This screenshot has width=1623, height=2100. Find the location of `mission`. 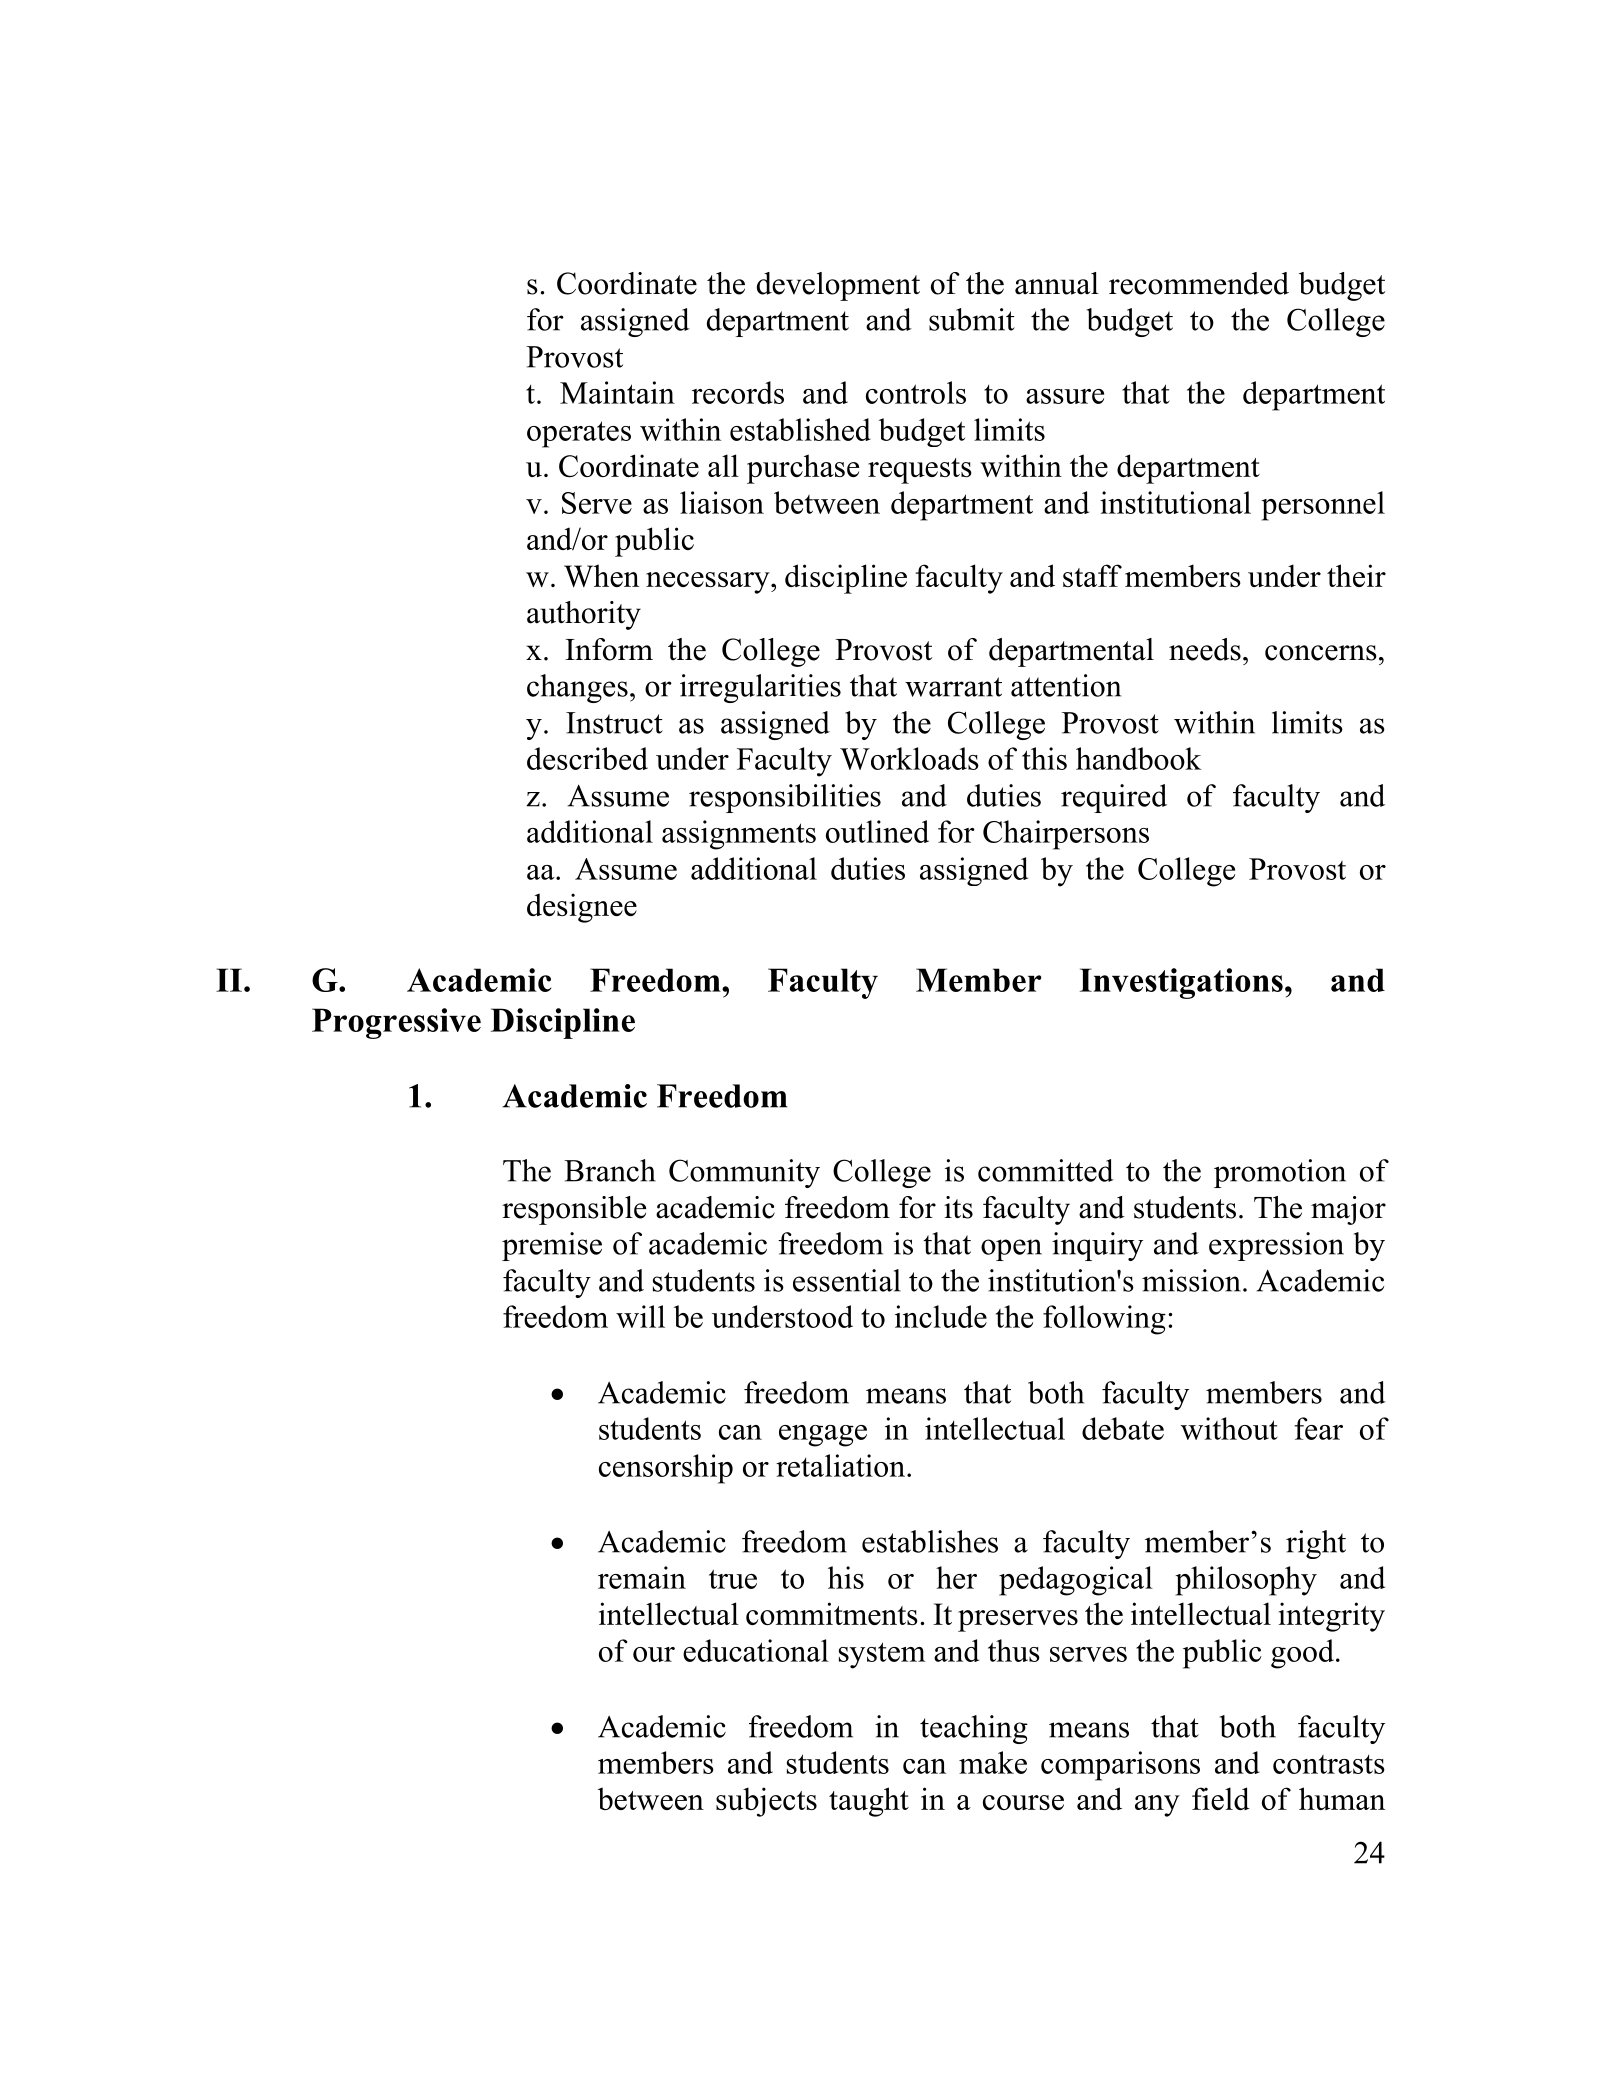

mission is located at coordinates (1191, 1280).
